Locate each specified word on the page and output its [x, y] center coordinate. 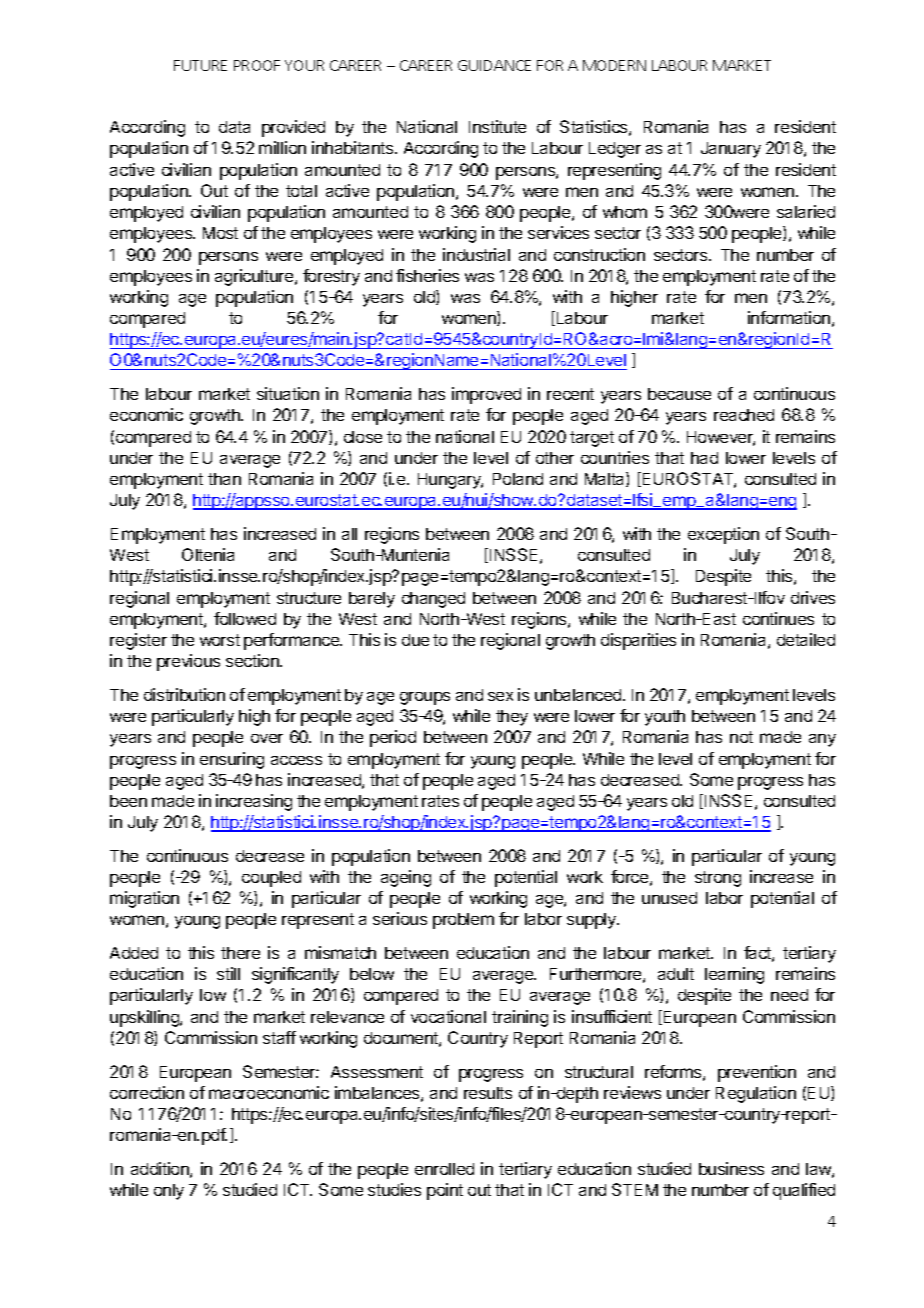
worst [220, 640]
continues [778, 618]
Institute [497, 126]
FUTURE [200, 65]
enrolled [444, 1169]
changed [433, 600]
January [731, 150]
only [169, 1192]
